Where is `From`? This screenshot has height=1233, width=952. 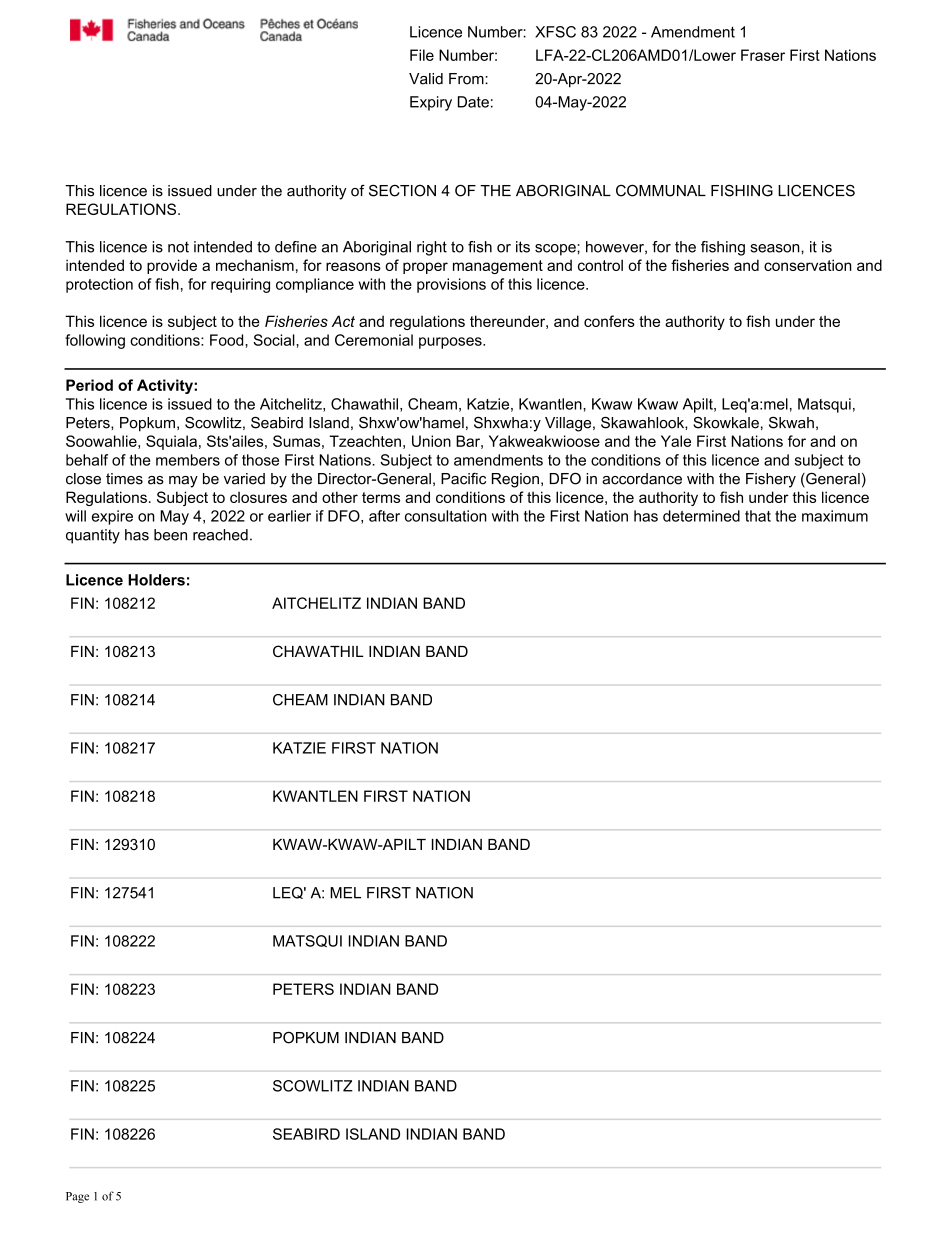
From is located at coordinates (467, 79).
